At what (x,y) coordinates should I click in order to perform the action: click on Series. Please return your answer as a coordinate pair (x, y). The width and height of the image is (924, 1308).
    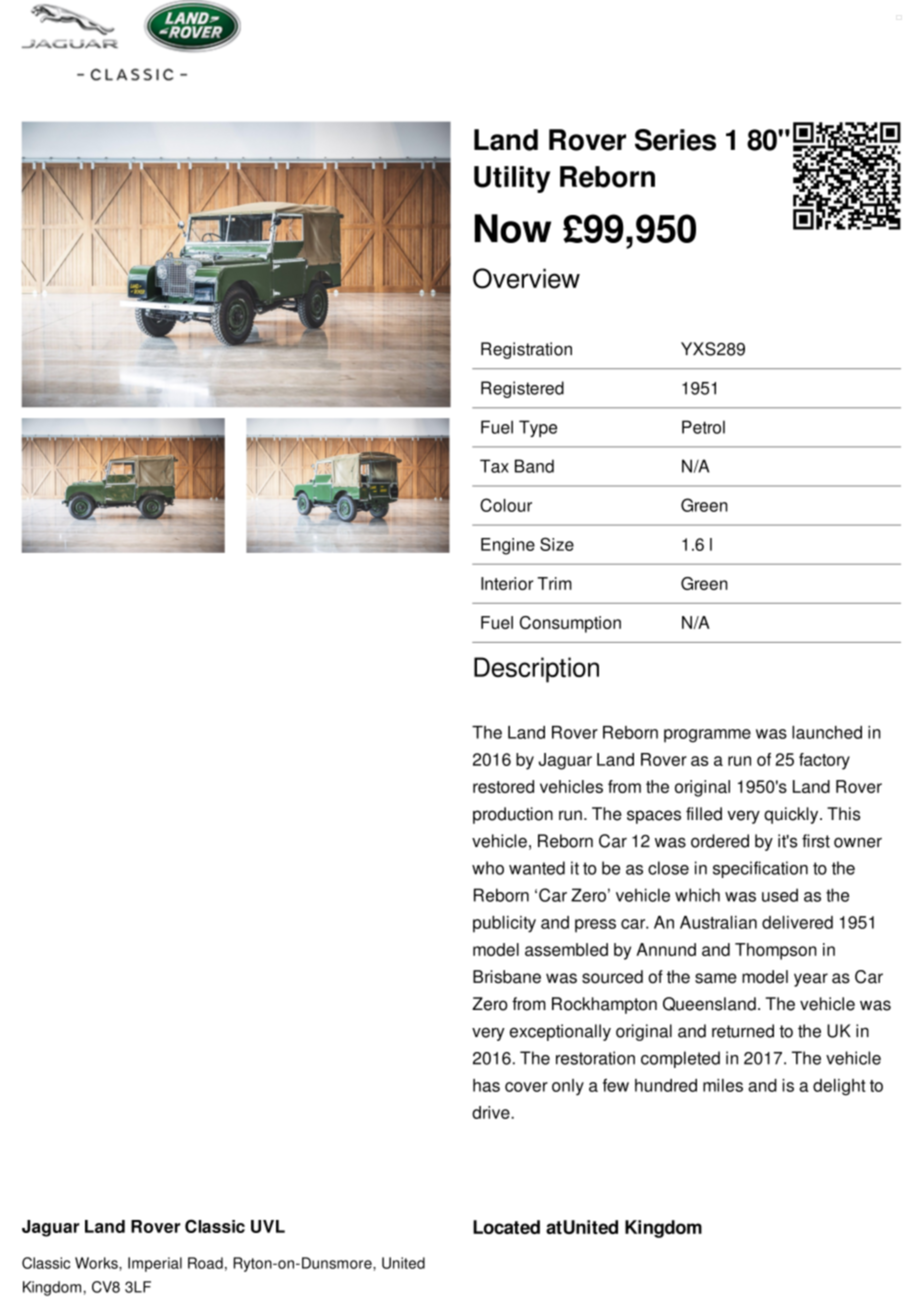
    Looking at the image, I should click on (675, 140).
